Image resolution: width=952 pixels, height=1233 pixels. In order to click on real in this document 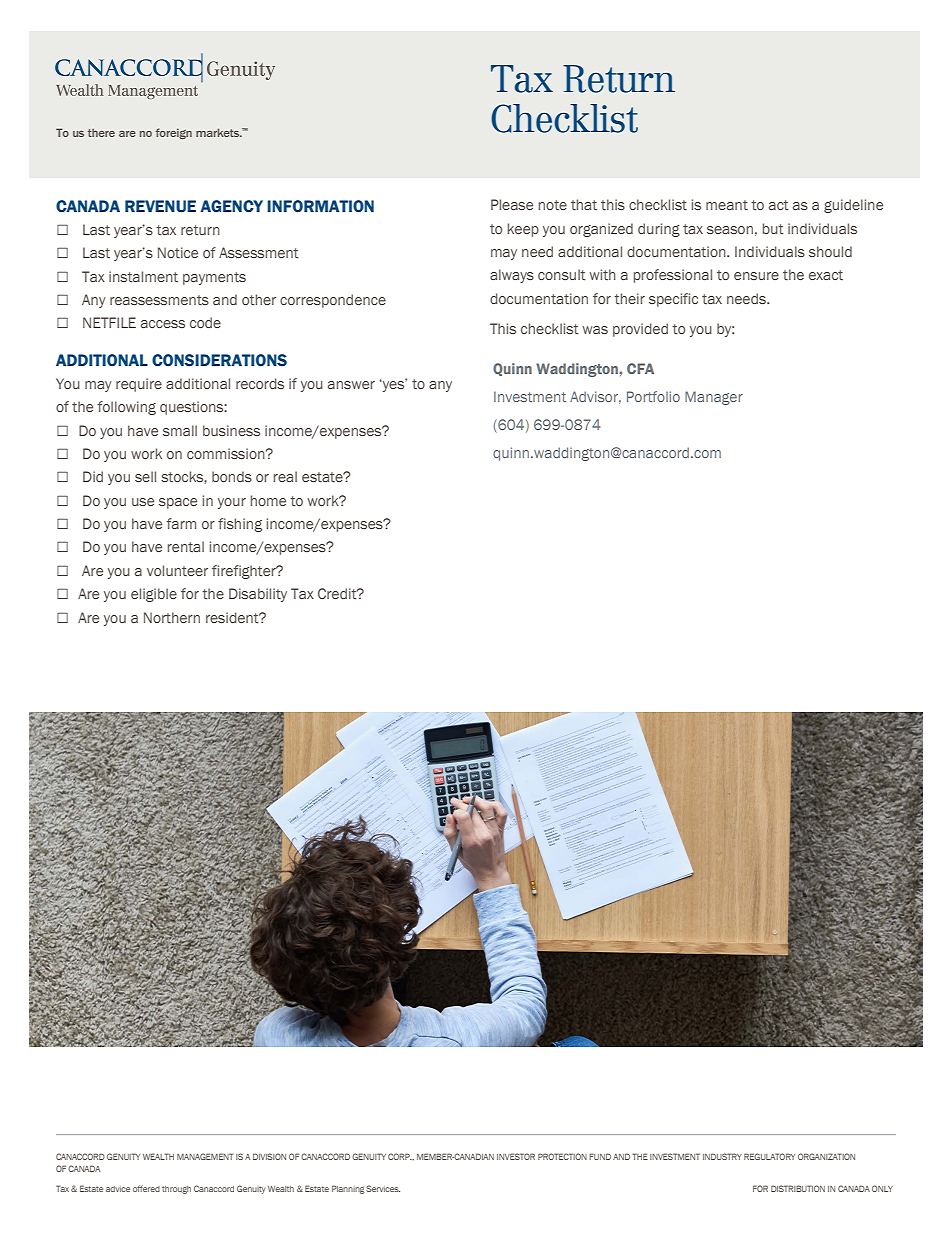, I will do `click(285, 476)`.
